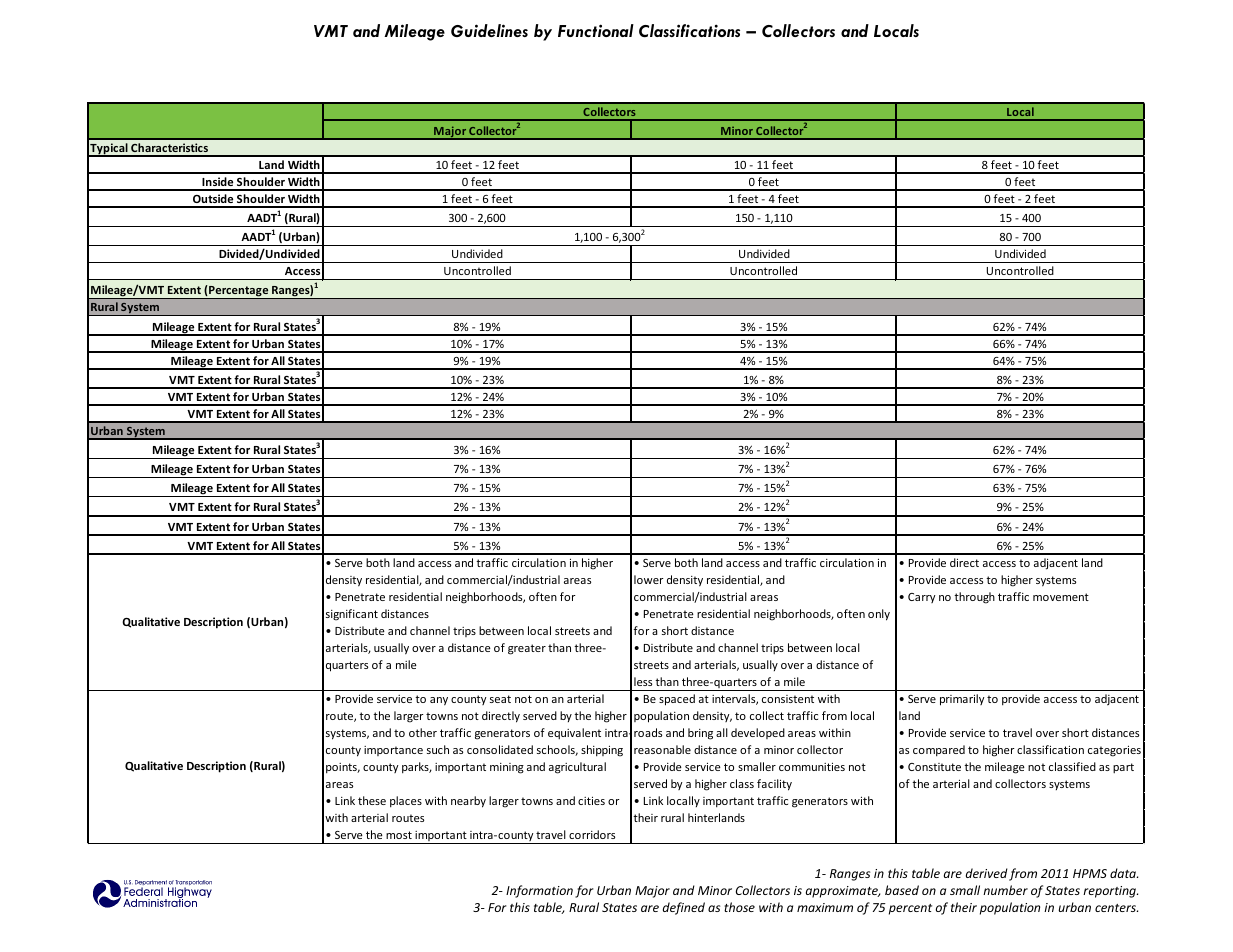 This image has width=1233, height=952. Describe the element at coordinates (974, 598) in the image. I see `through` at that location.
